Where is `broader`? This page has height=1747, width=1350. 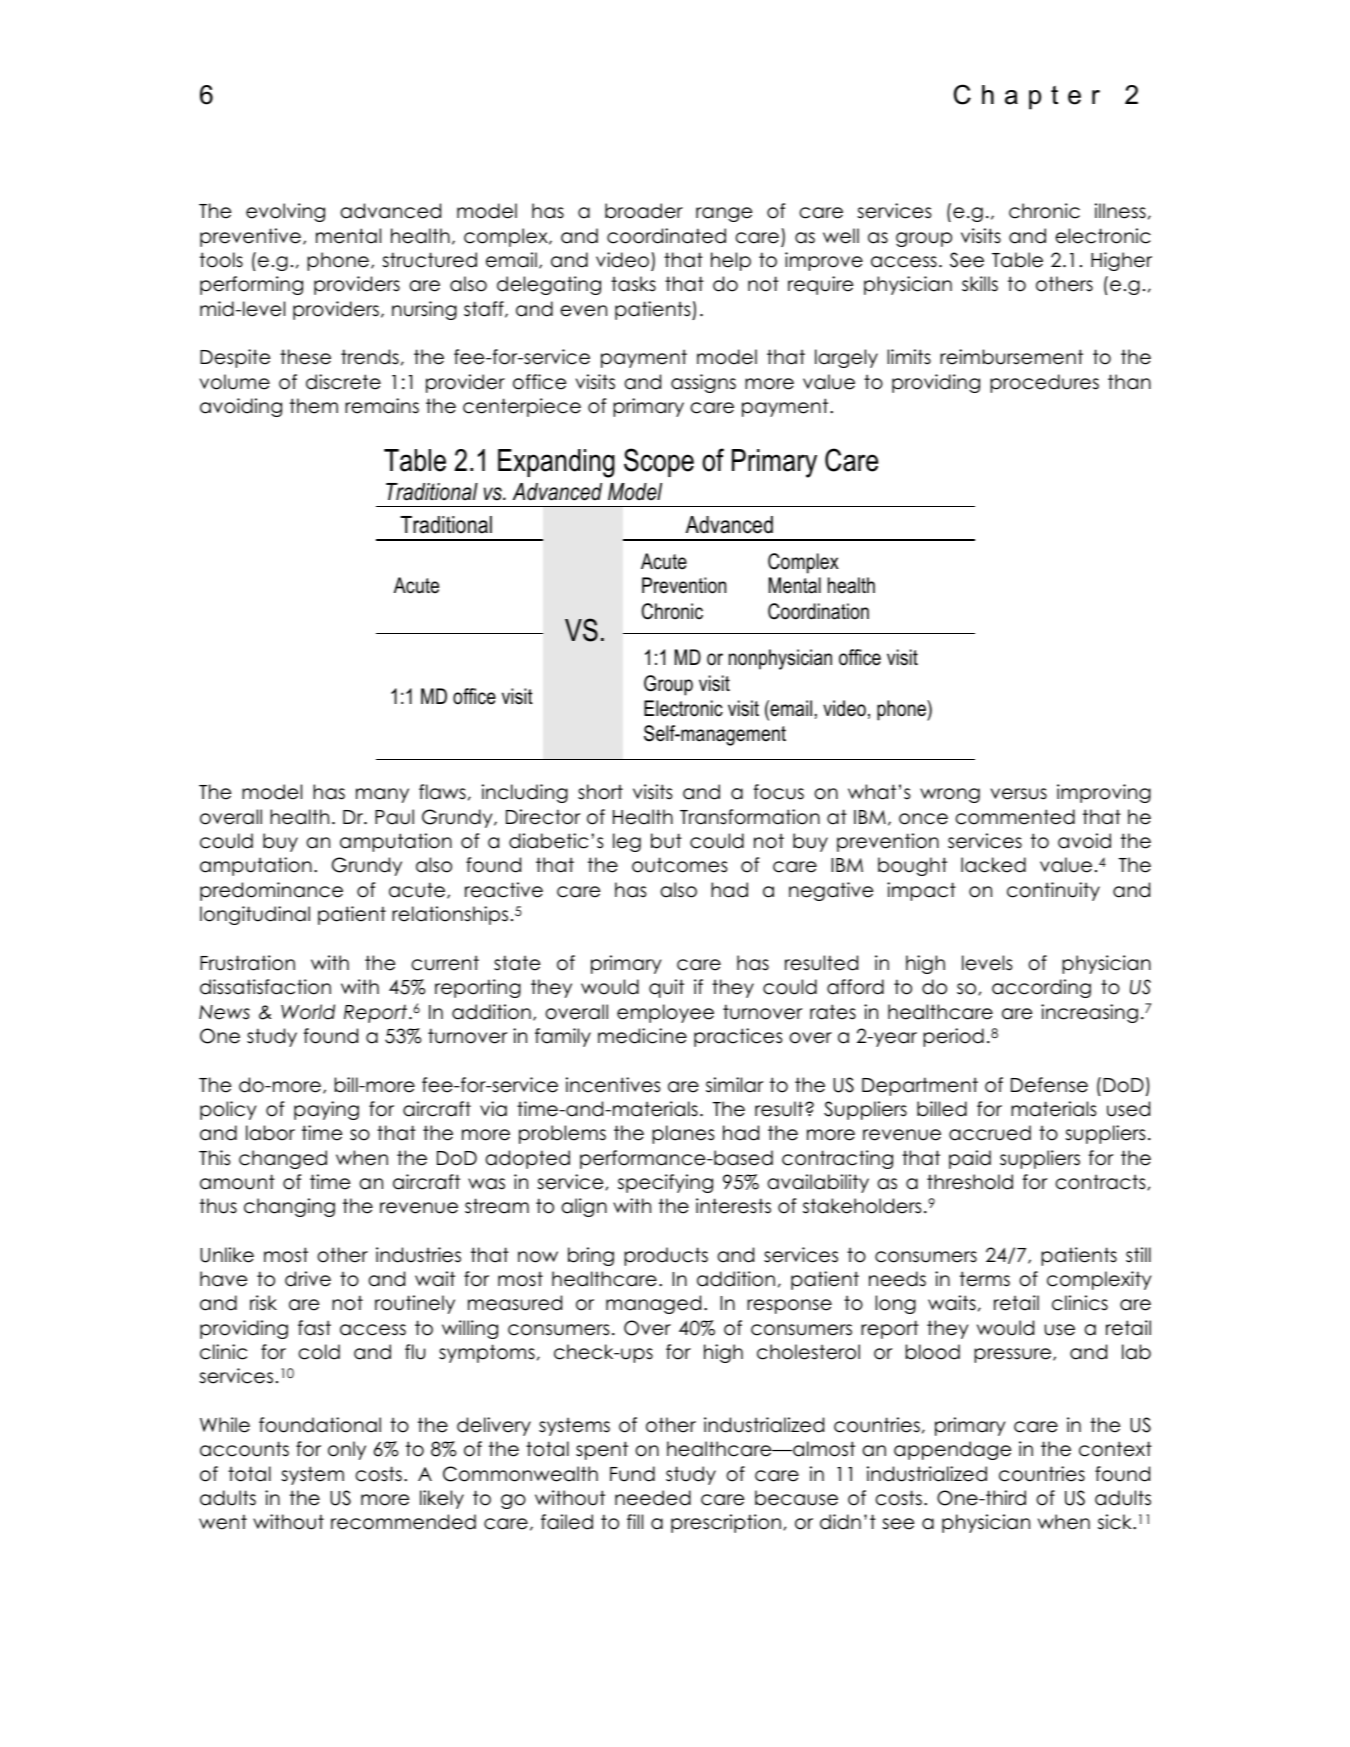
broader is located at coordinates (644, 211).
